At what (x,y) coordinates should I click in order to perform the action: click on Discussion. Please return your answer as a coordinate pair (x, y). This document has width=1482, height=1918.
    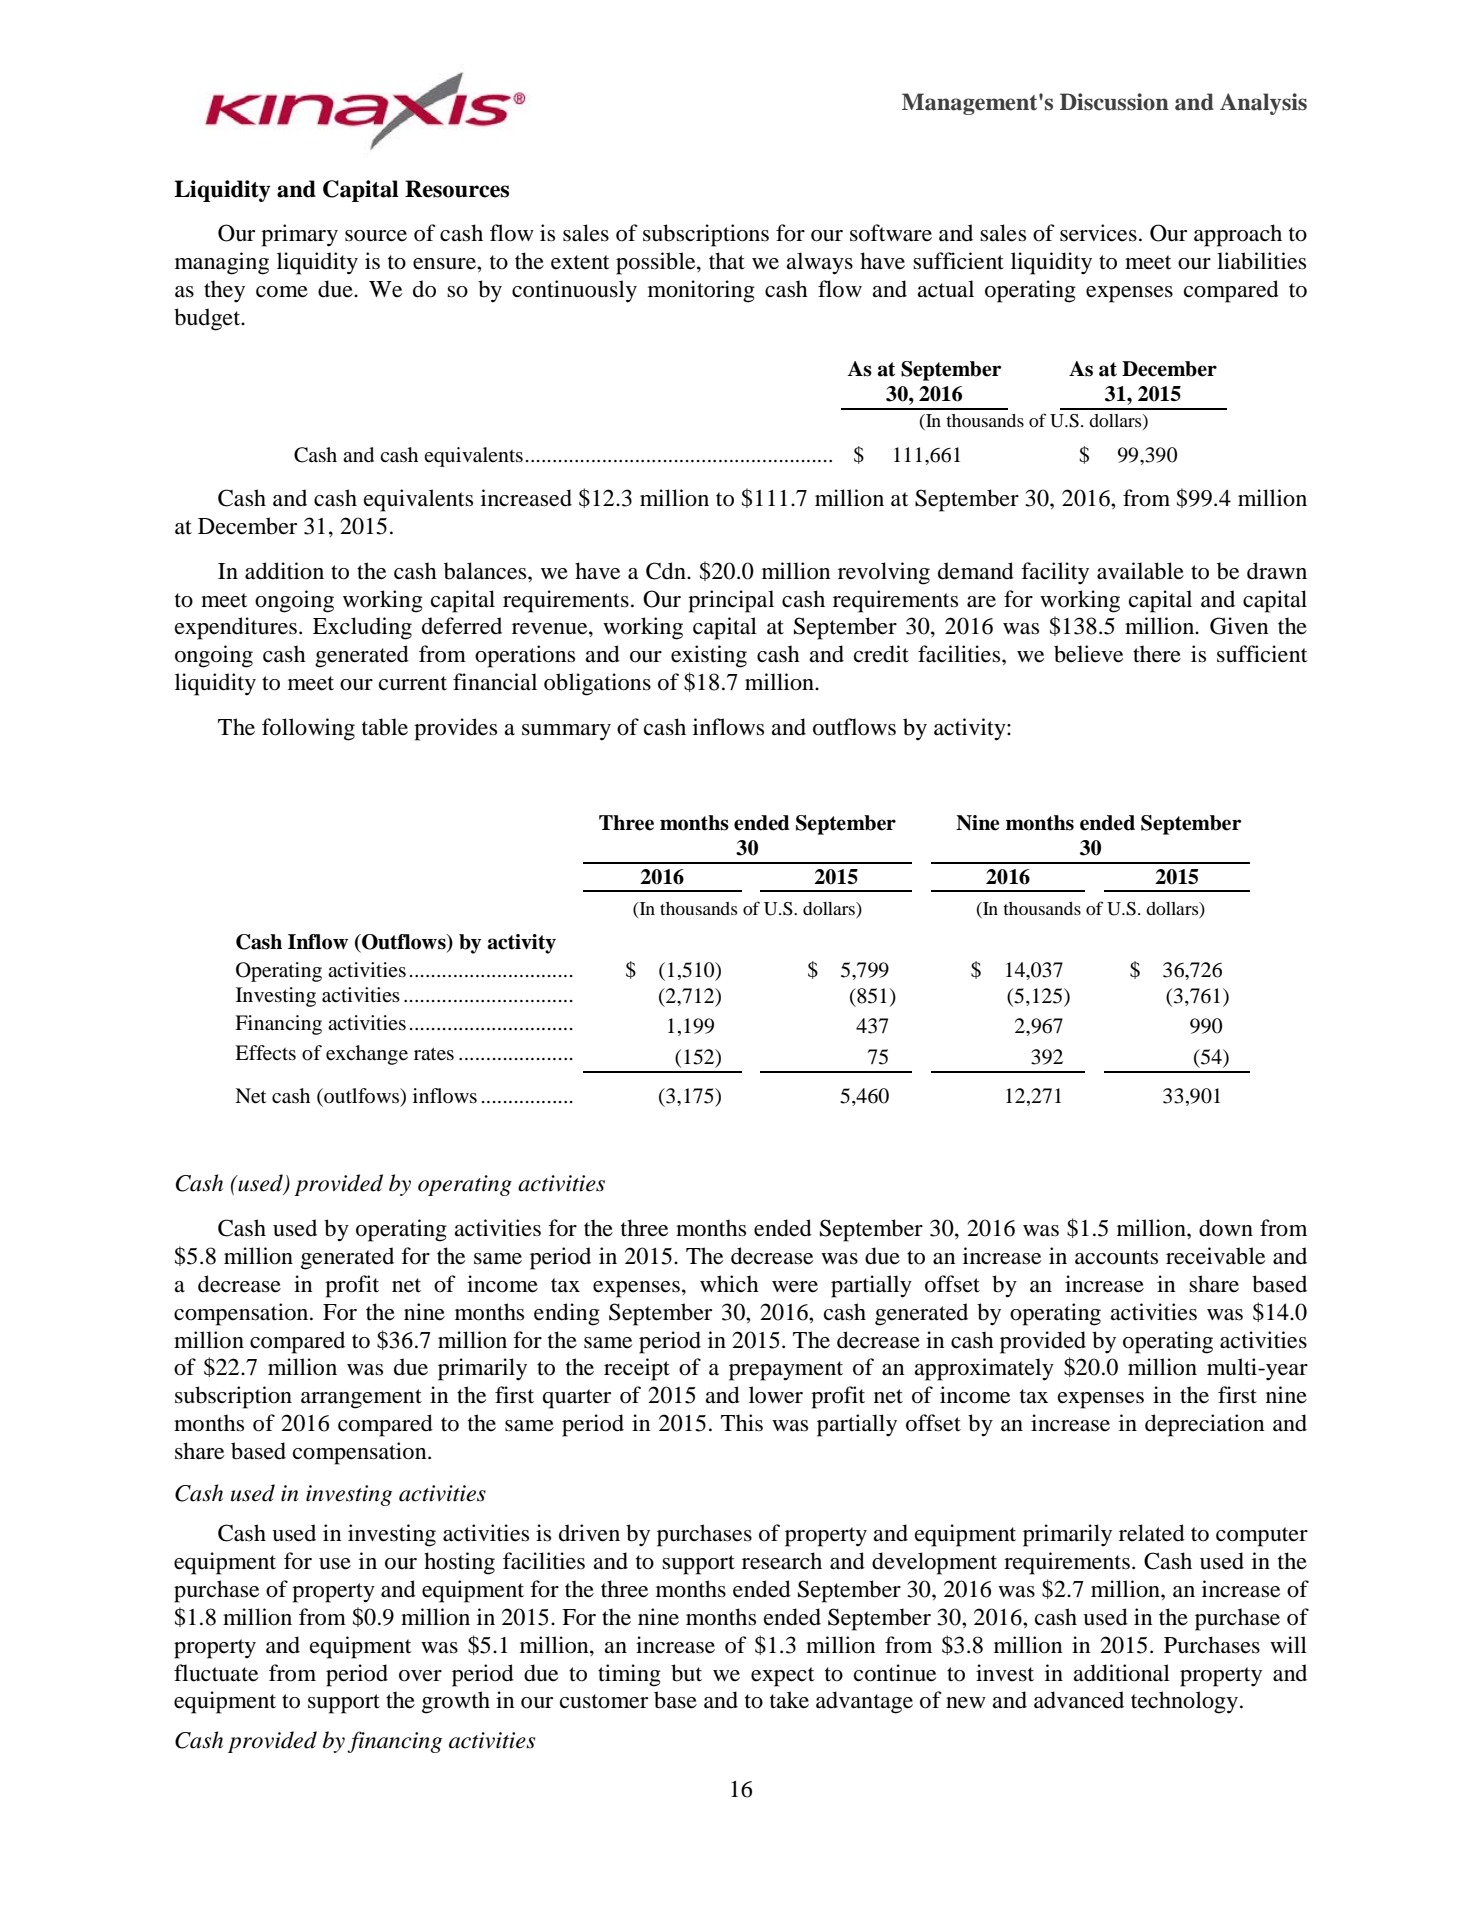
    Looking at the image, I should click on (1114, 102).
